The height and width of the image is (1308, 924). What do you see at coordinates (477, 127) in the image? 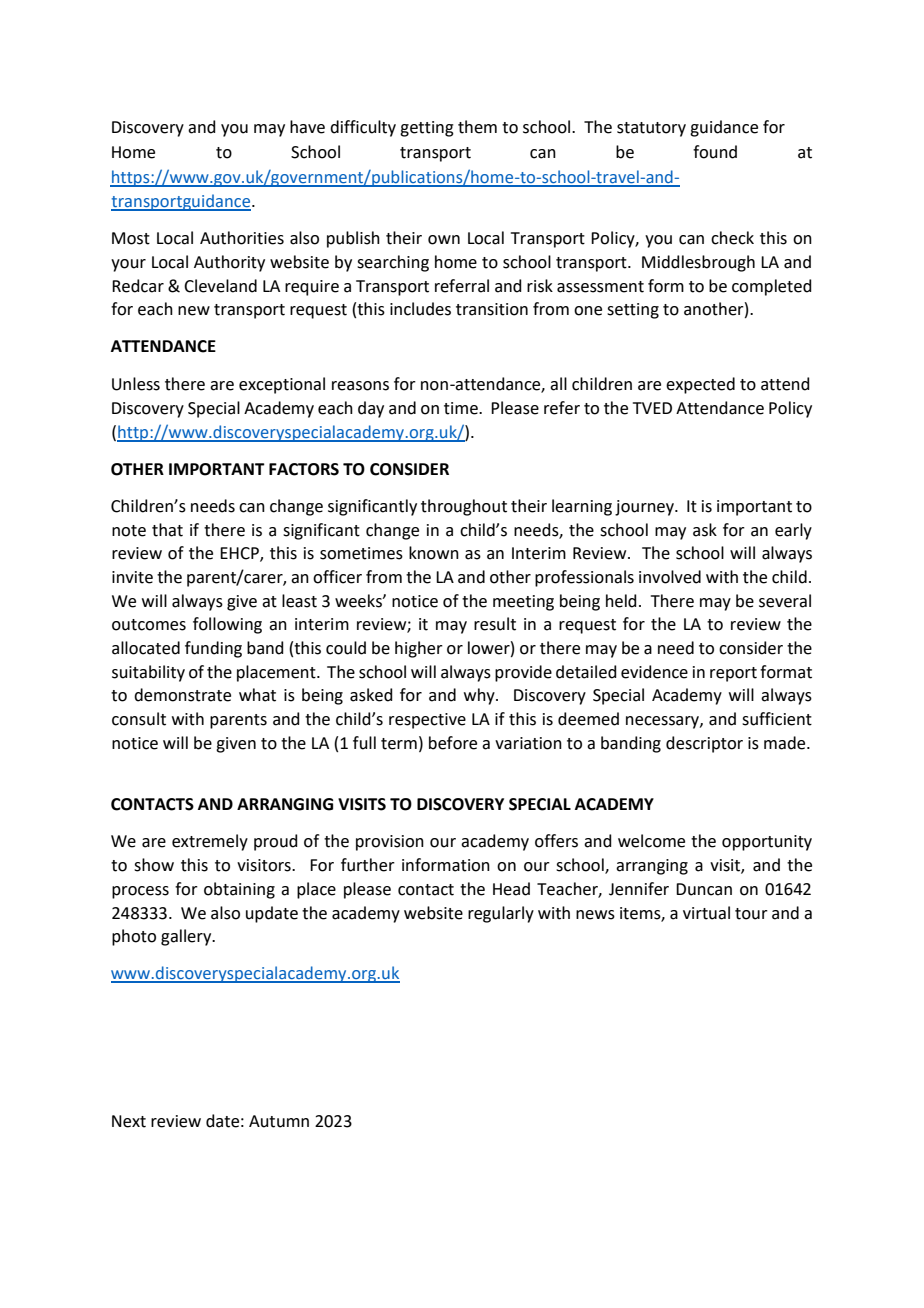
I see `them` at bounding box center [477, 127].
